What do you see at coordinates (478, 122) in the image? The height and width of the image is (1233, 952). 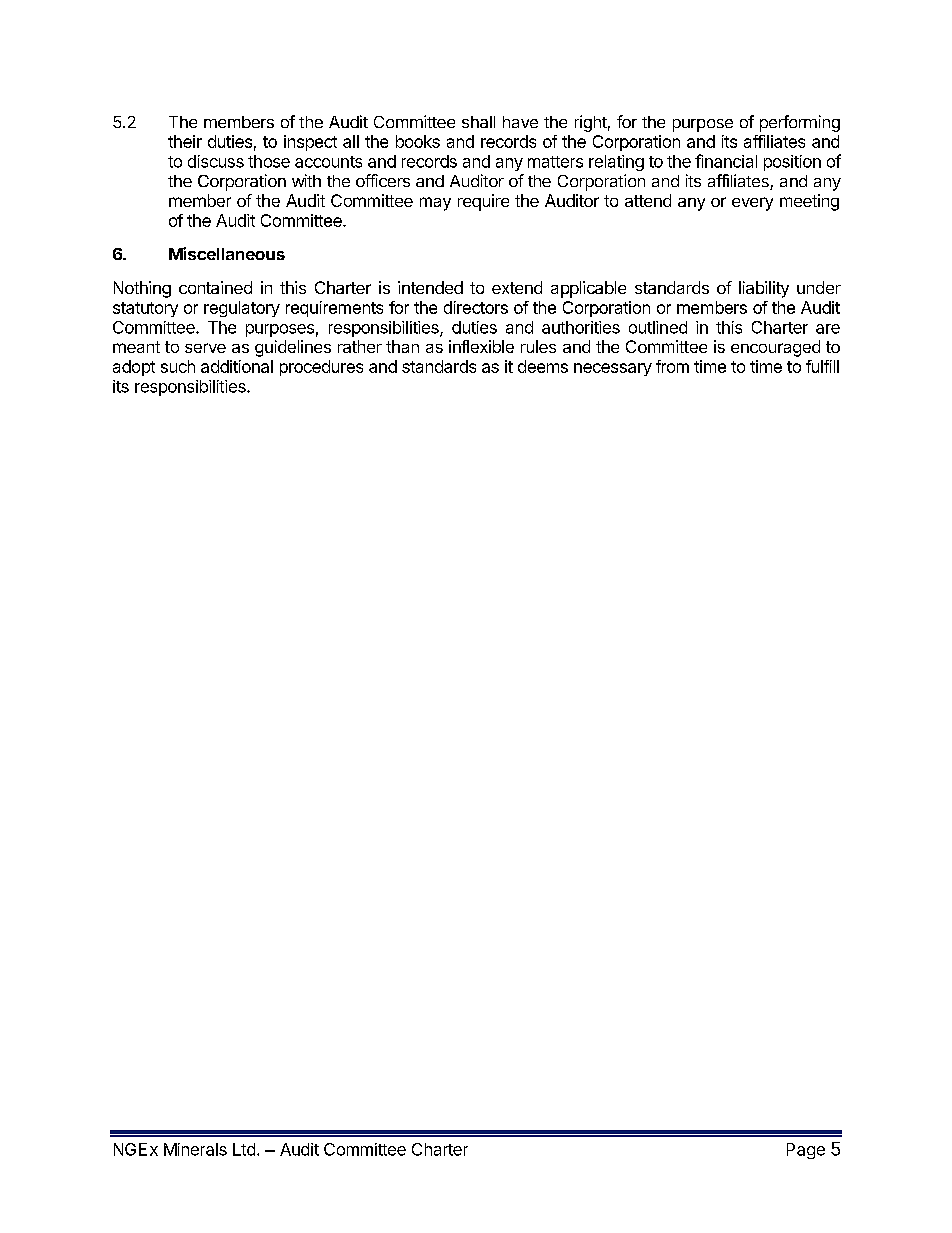 I see `shall` at bounding box center [478, 122].
